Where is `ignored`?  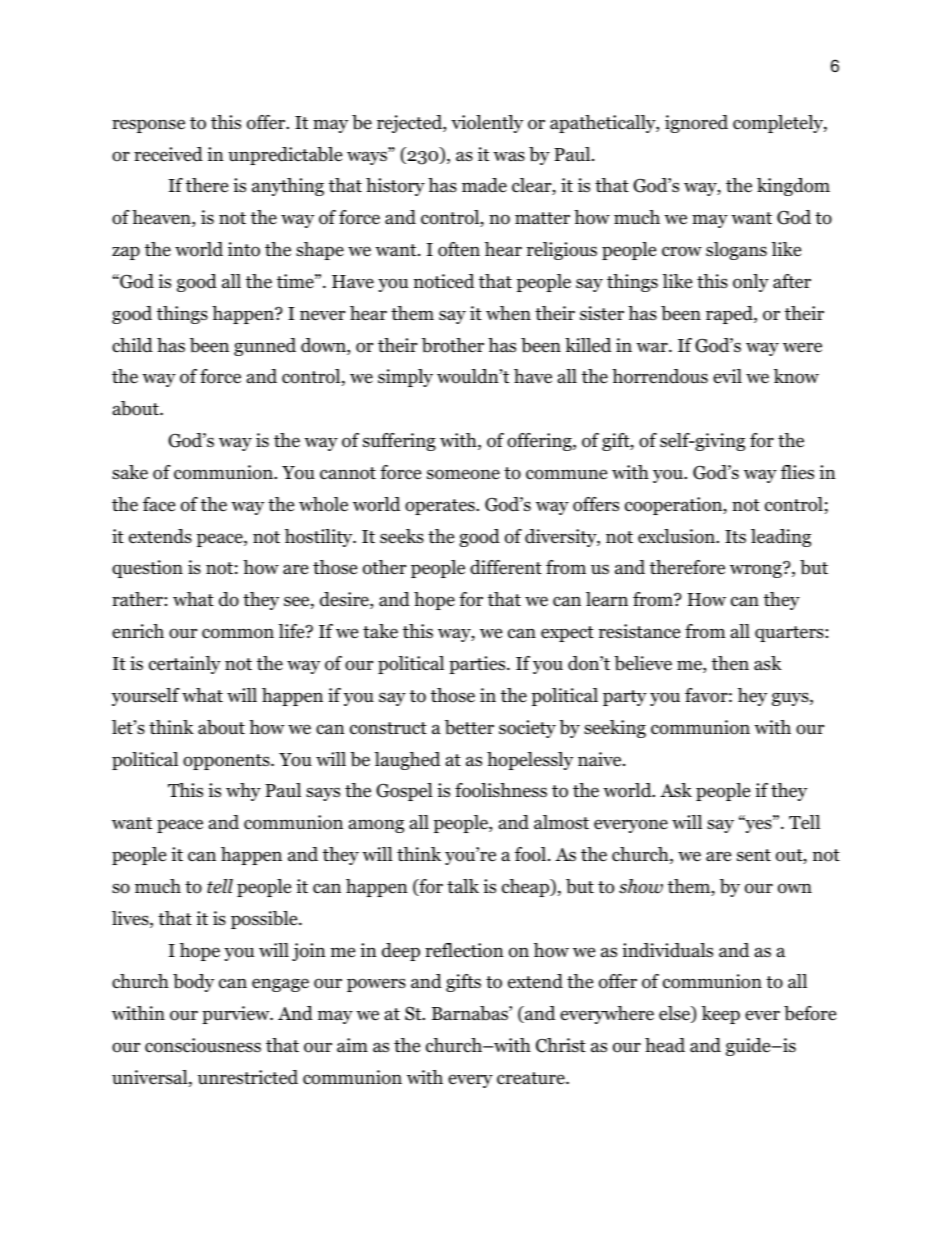 ignored is located at coordinates (696, 124).
